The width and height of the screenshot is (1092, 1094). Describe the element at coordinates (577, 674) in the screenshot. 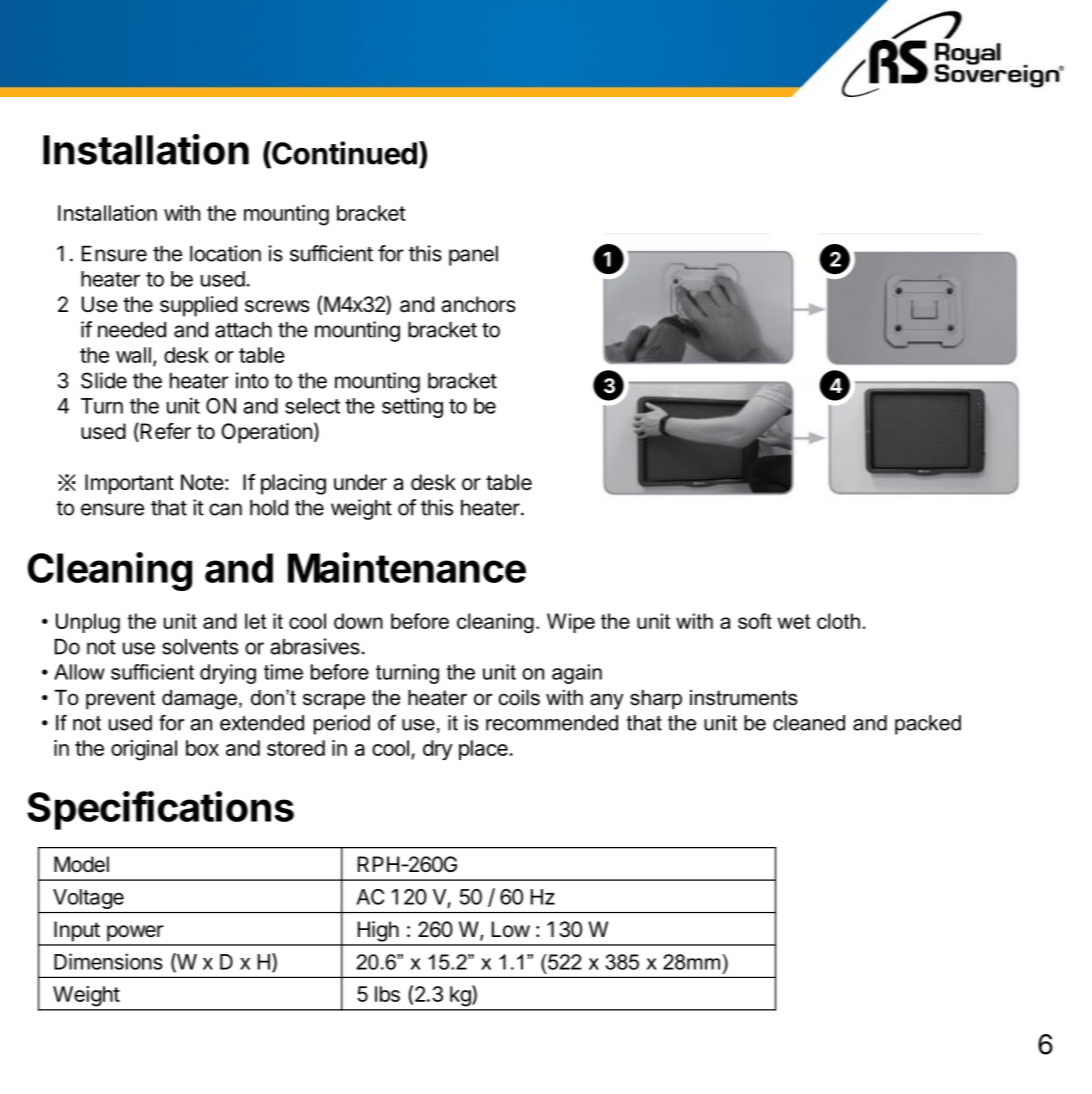

I see `again` at that location.
